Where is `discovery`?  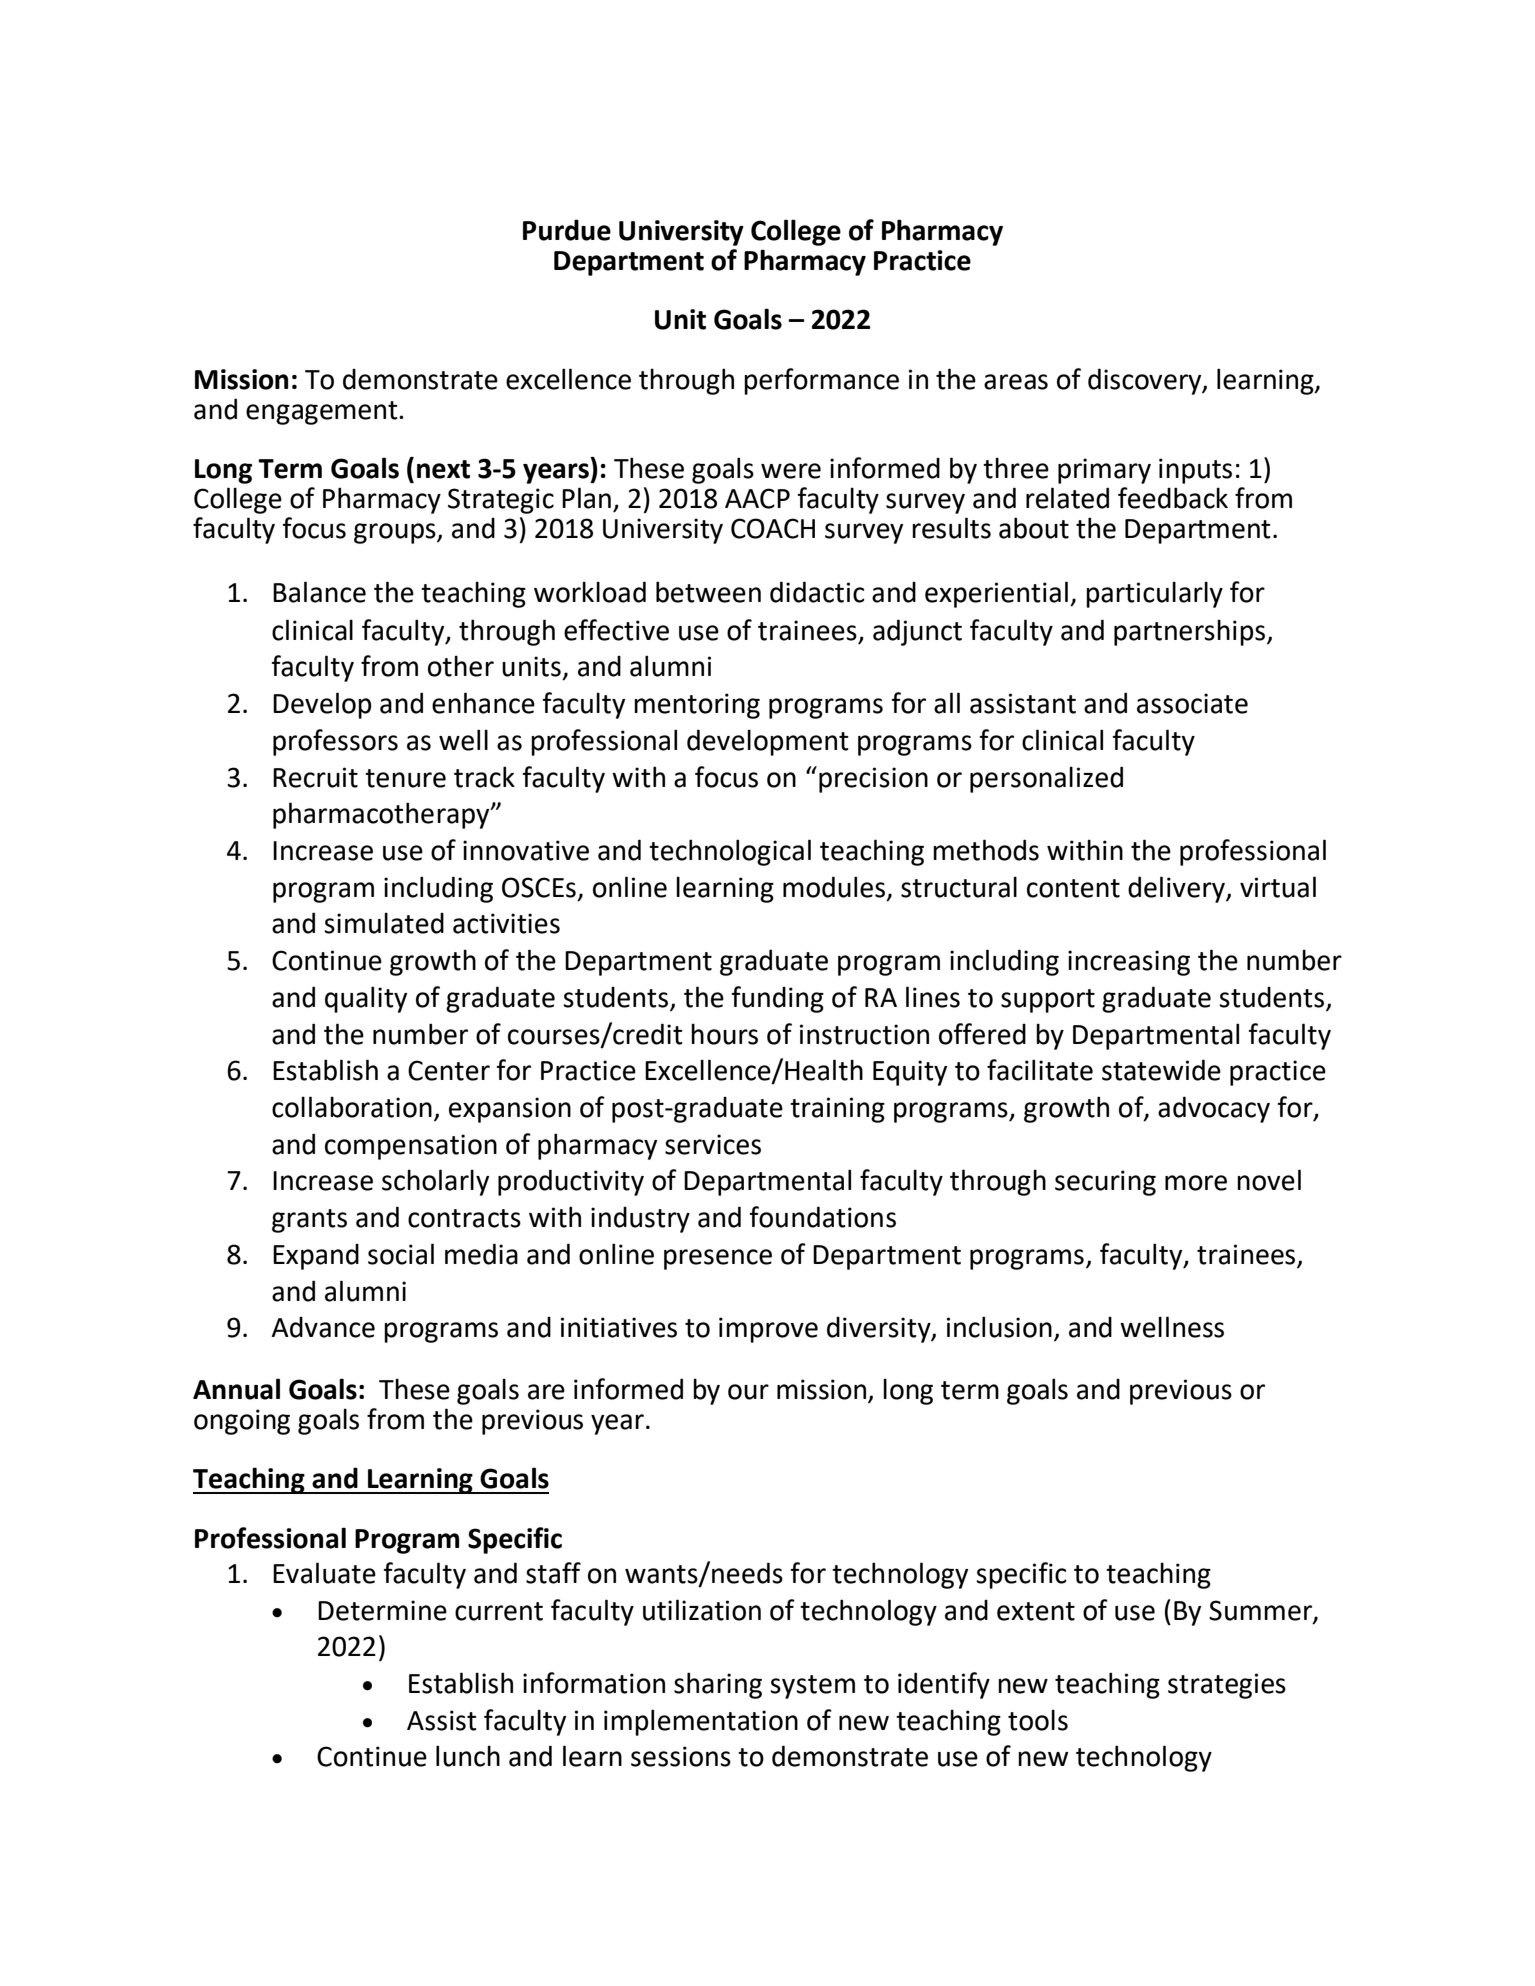
discovery is located at coordinates (1146, 381).
